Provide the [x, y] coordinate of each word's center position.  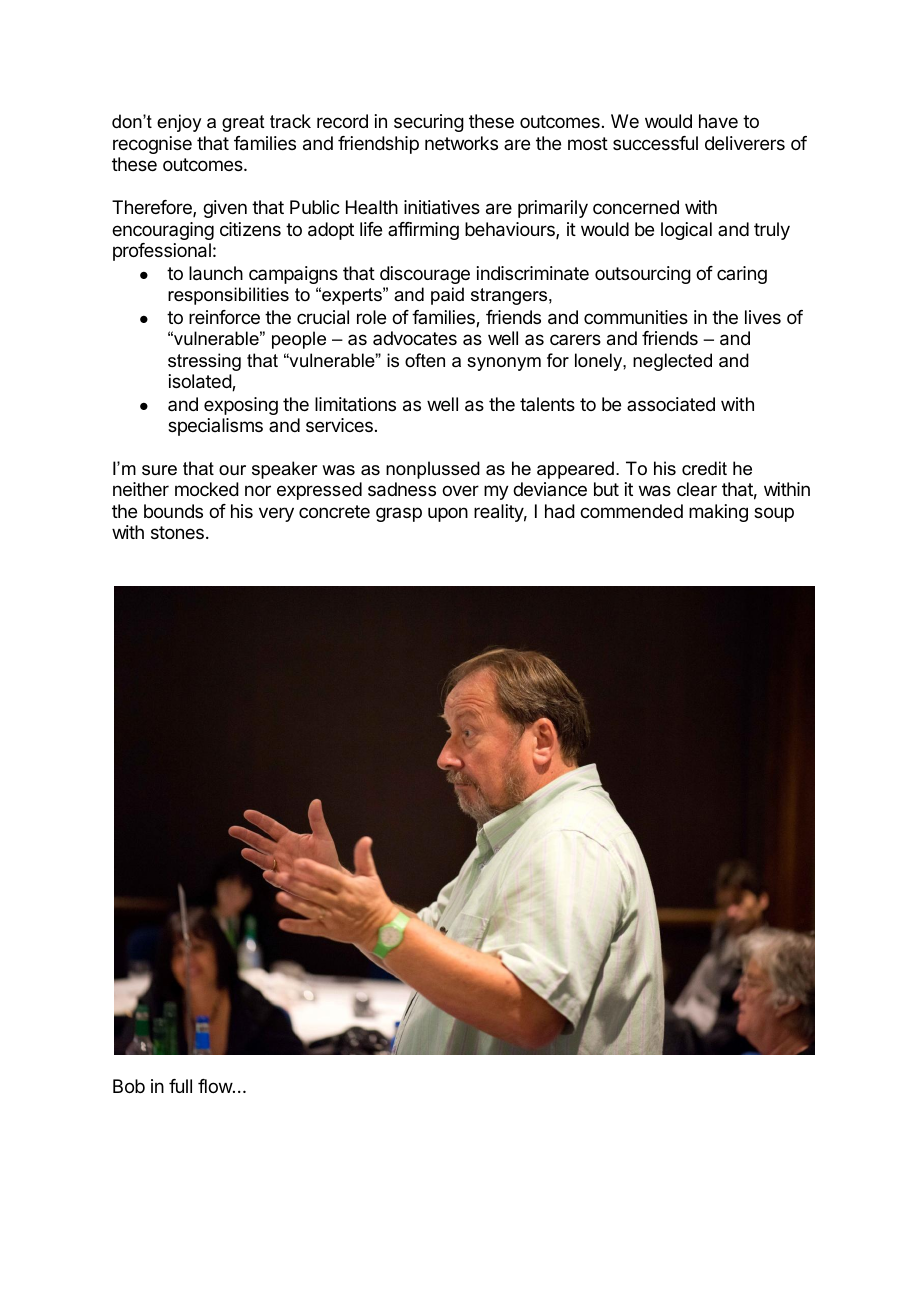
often [425, 360]
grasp [399, 514]
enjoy [179, 123]
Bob [129, 1086]
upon [448, 514]
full [180, 1086]
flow [216, 1086]
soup [774, 514]
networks [461, 143]
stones [177, 532]
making [718, 513]
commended [631, 511]
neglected [672, 362]
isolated [201, 382]
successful [655, 143]
